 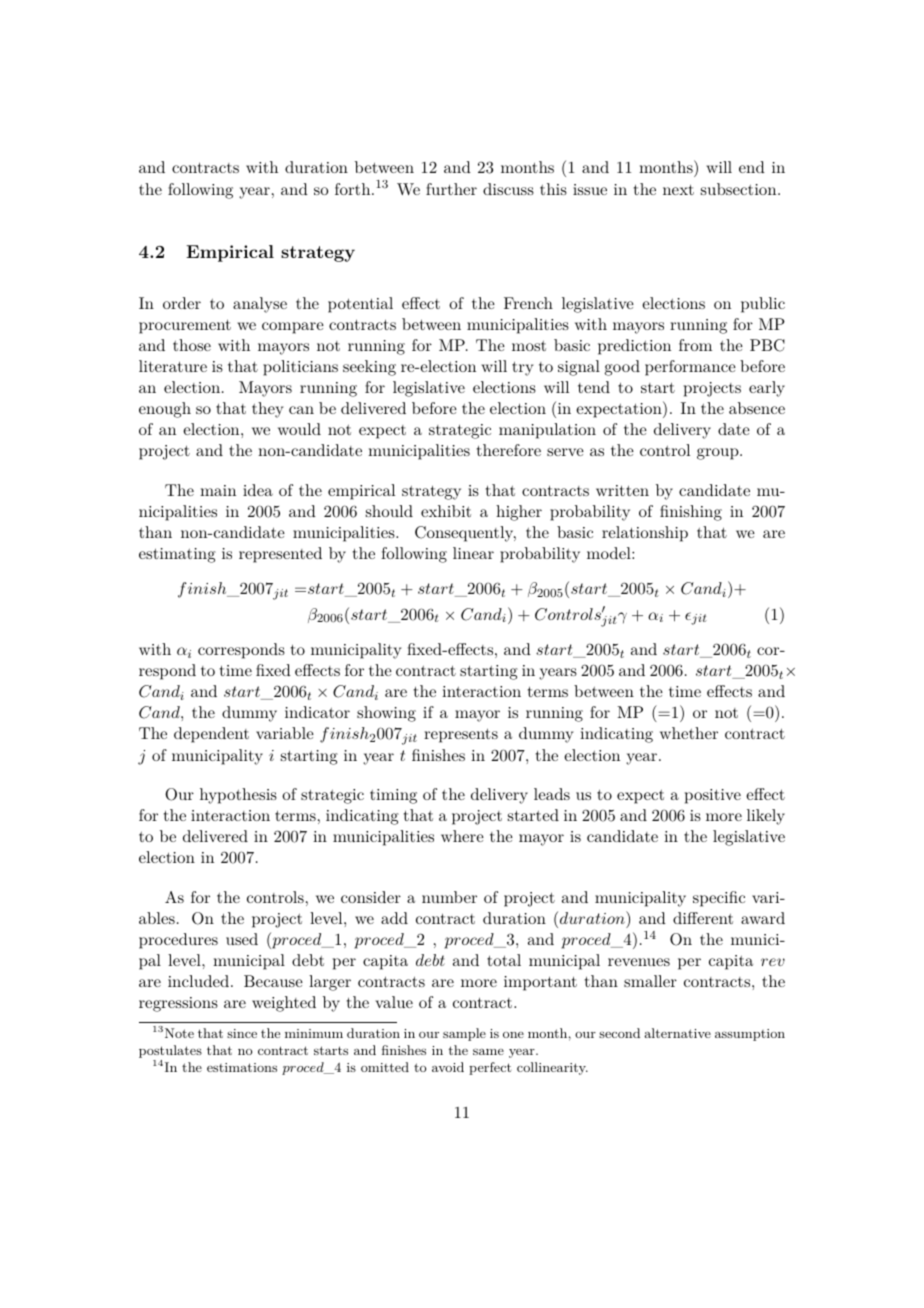 What do you see at coordinates (451, 189) in the image?
I see `further` at bounding box center [451, 189].
